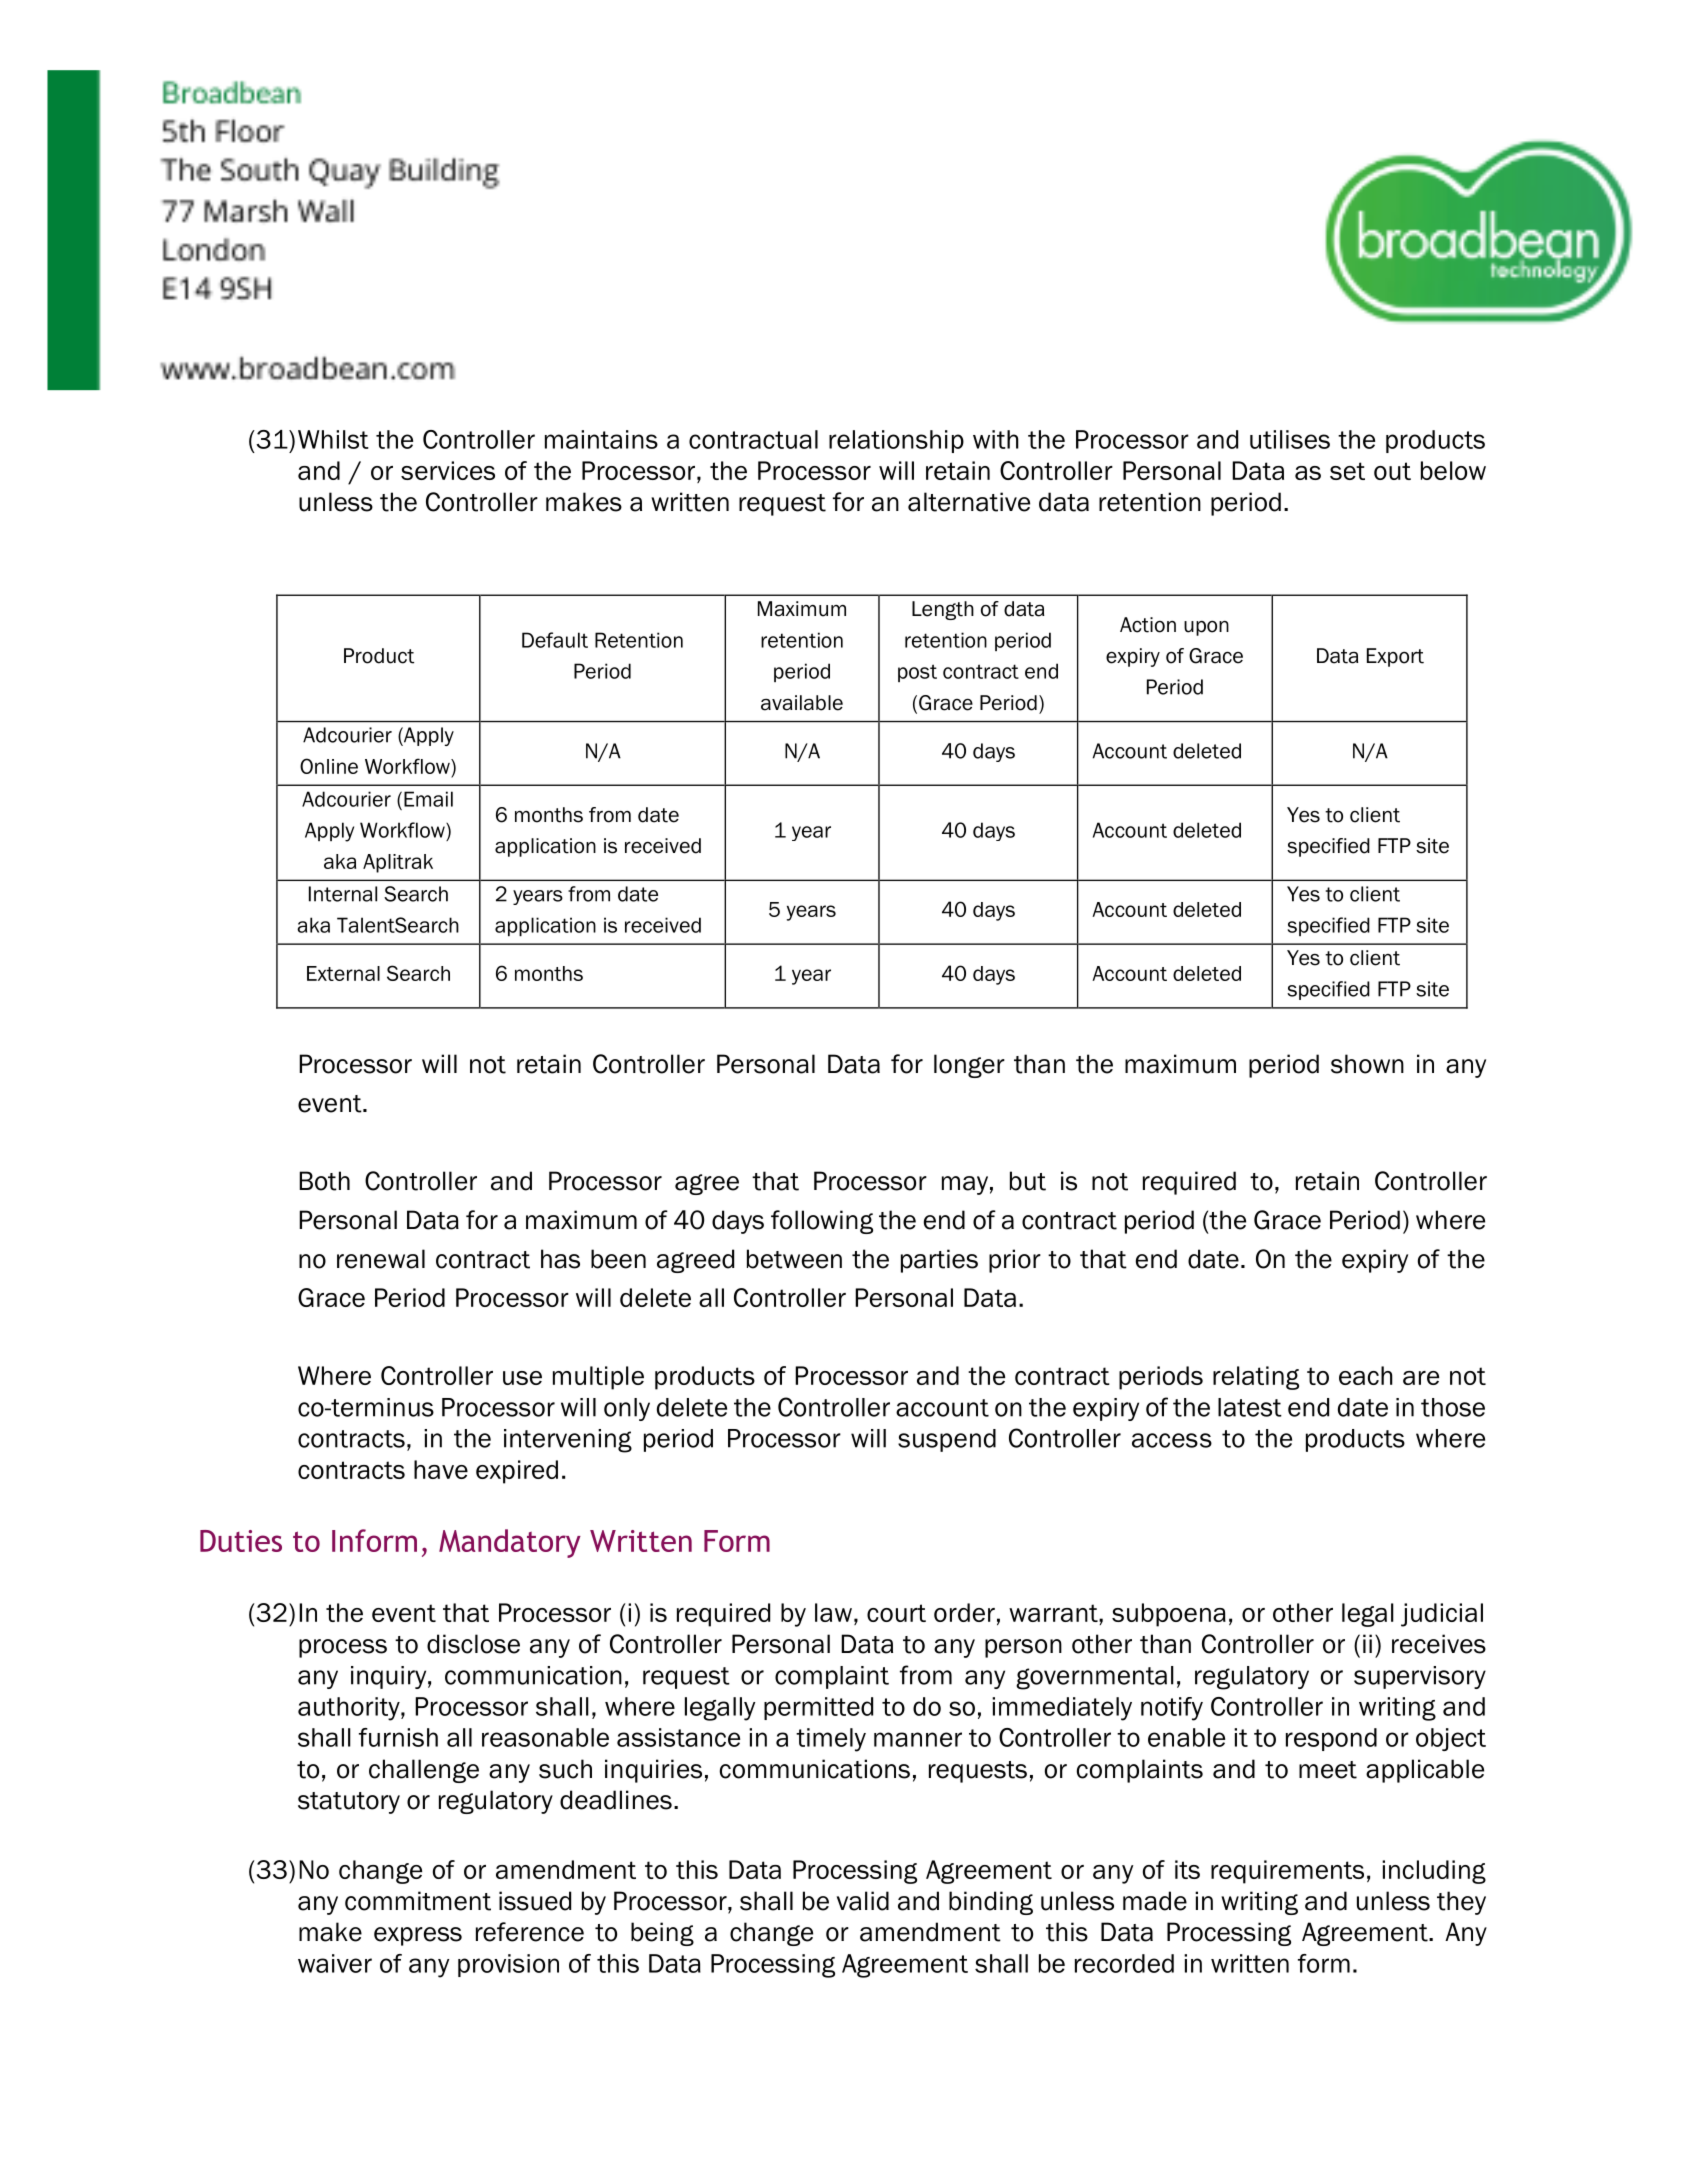  What do you see at coordinates (794, 1259) in the document?
I see `between` at bounding box center [794, 1259].
